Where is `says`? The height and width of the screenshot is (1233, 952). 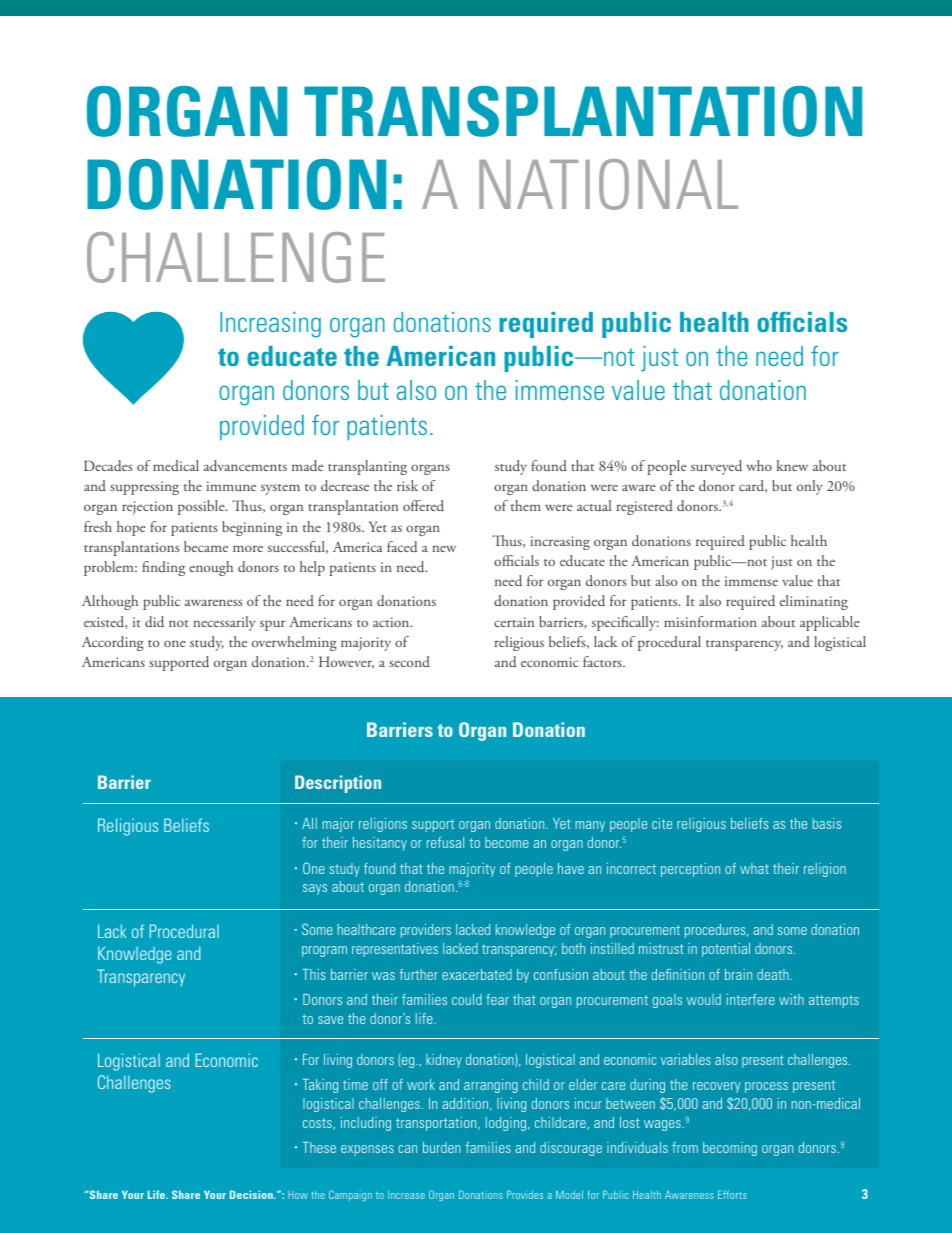
says is located at coordinates (315, 889).
